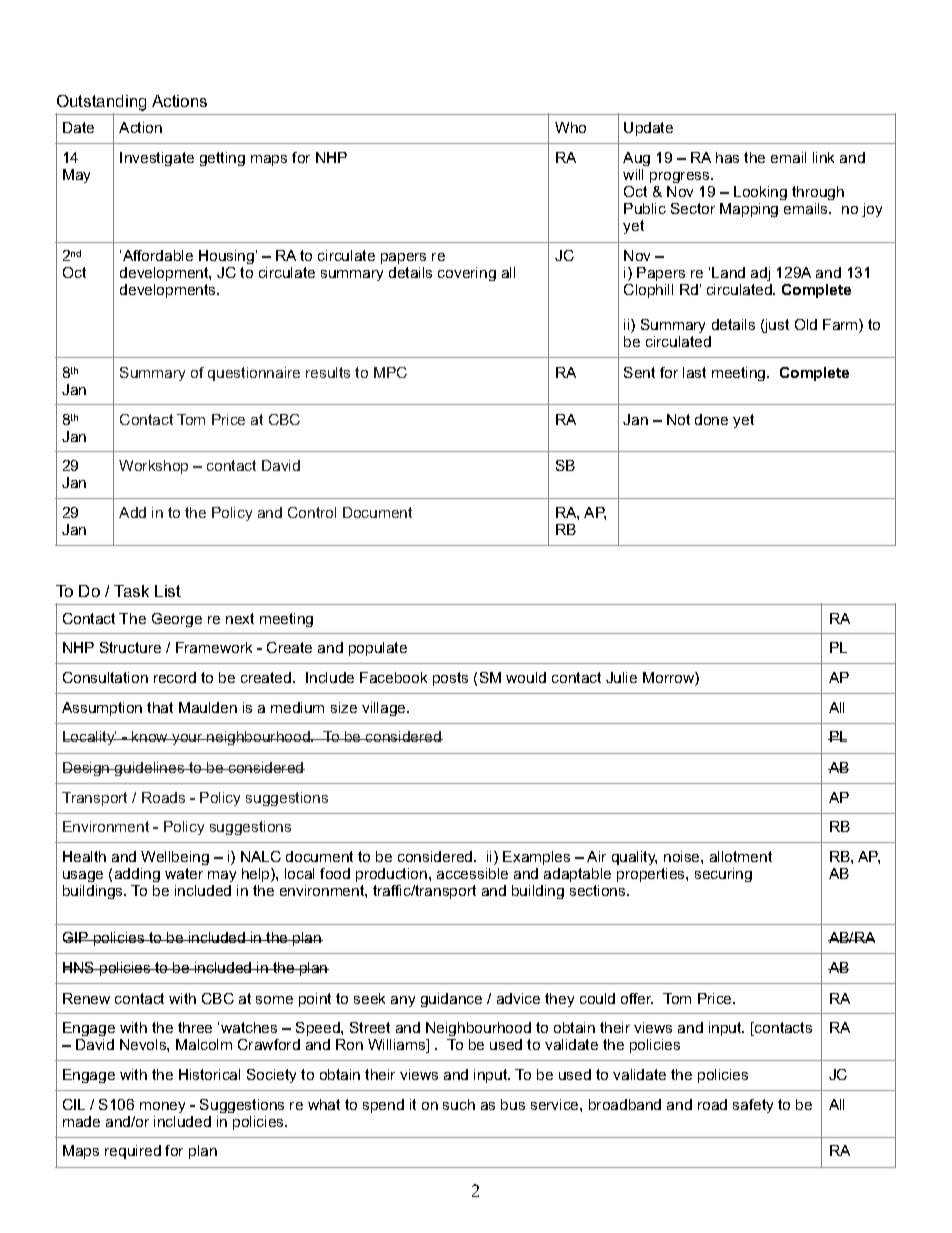  I want to click on Who, so click(570, 127).
